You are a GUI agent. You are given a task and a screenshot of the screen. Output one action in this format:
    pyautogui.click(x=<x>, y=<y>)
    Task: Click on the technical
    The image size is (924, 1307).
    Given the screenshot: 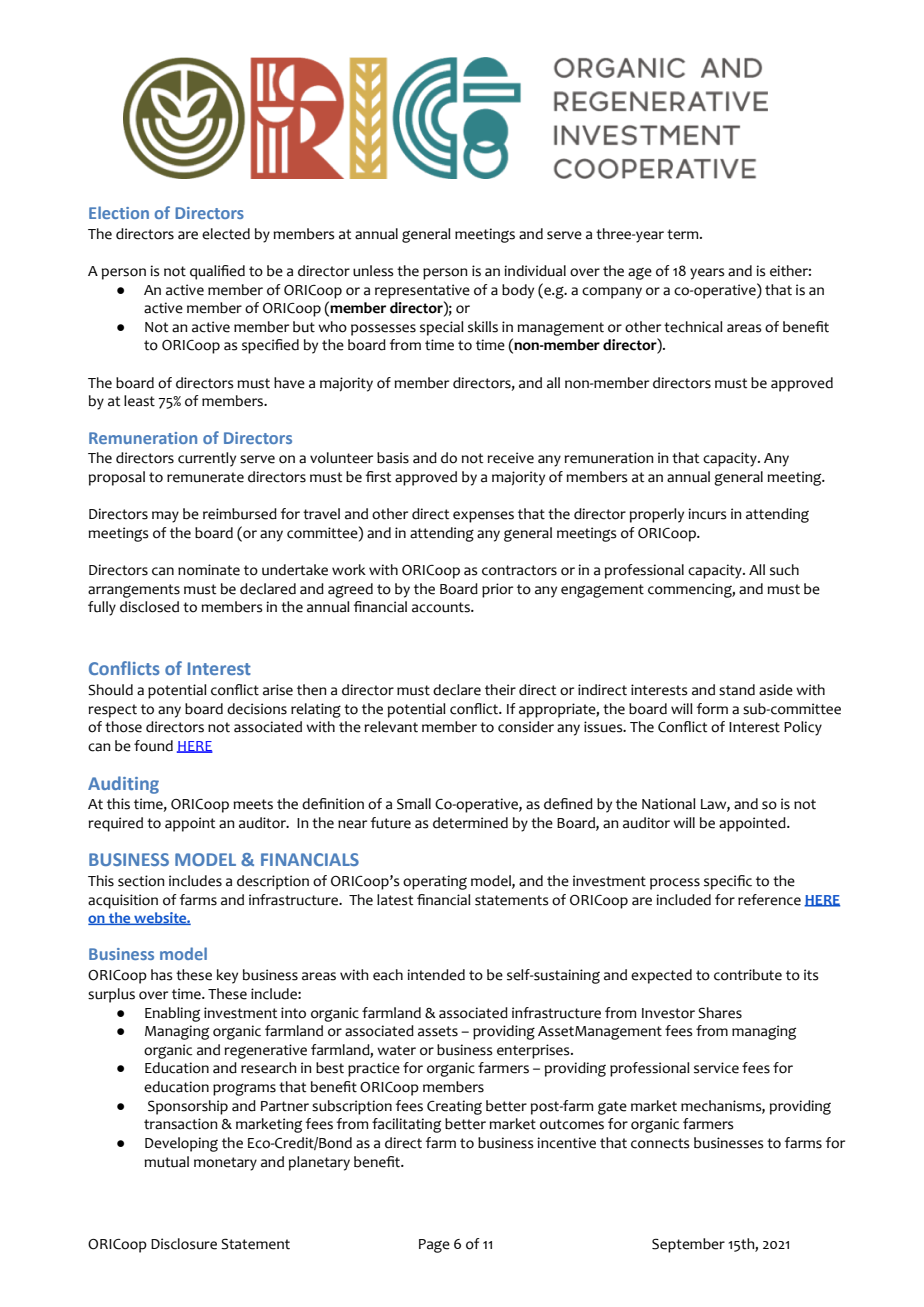 What is the action you would take?
    pyautogui.click(x=693, y=327)
